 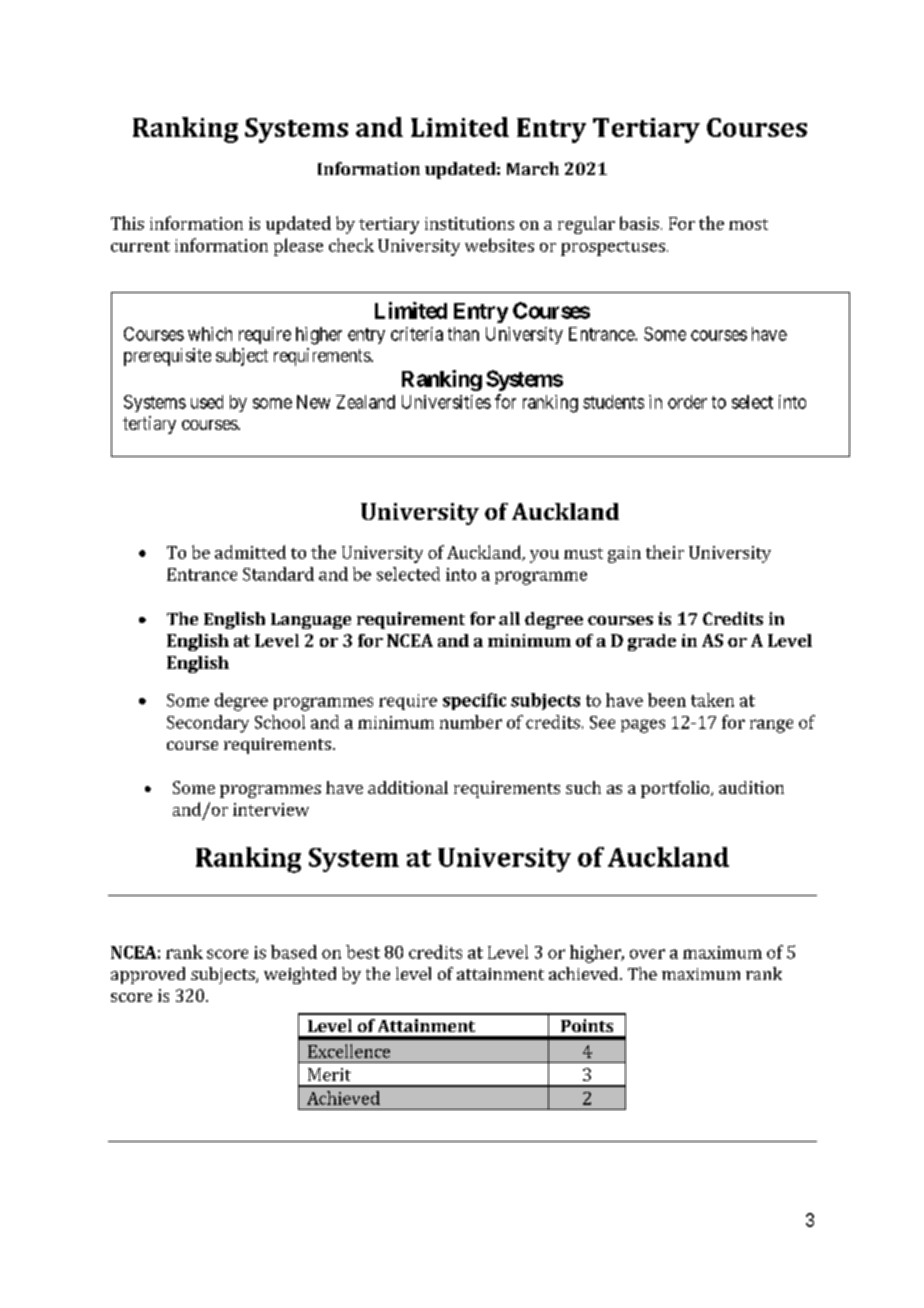 I want to click on all, so click(x=509, y=618).
